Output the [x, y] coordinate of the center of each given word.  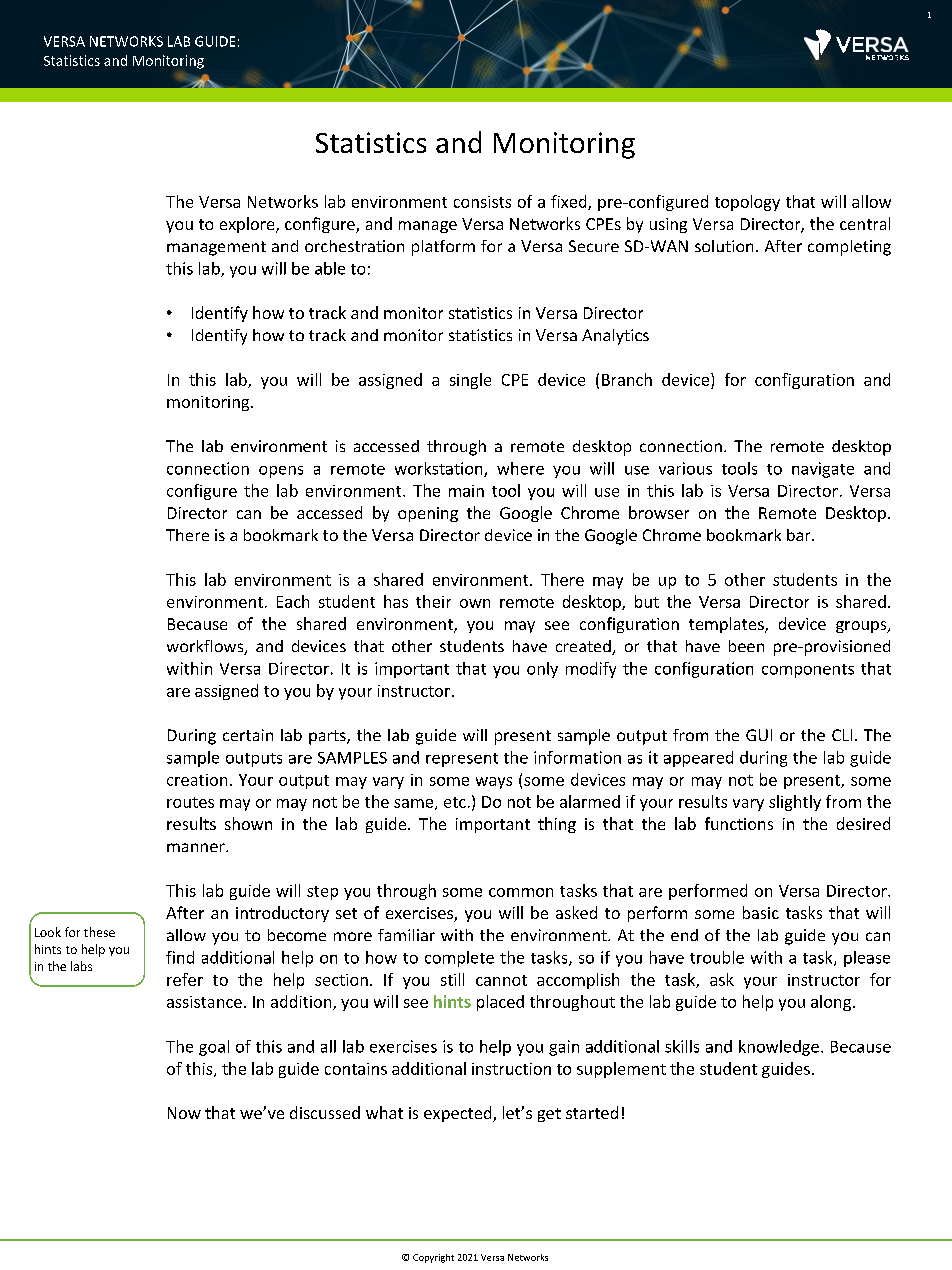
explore [248, 225]
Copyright [433, 1258]
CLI [842, 735]
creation [197, 780]
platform [443, 248]
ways [494, 783]
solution [724, 246]
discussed [325, 1112]
